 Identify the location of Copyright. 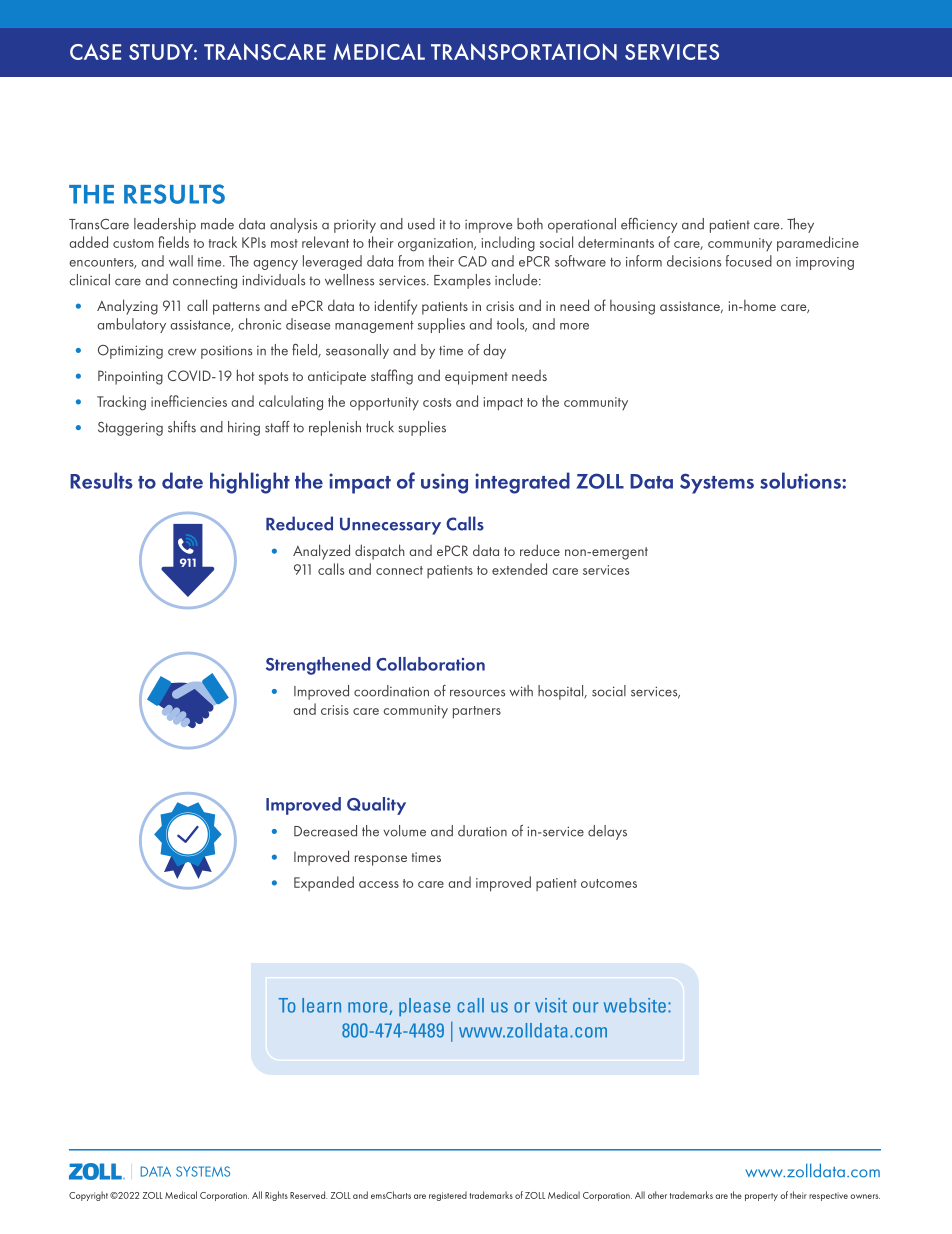
(88, 1196).
